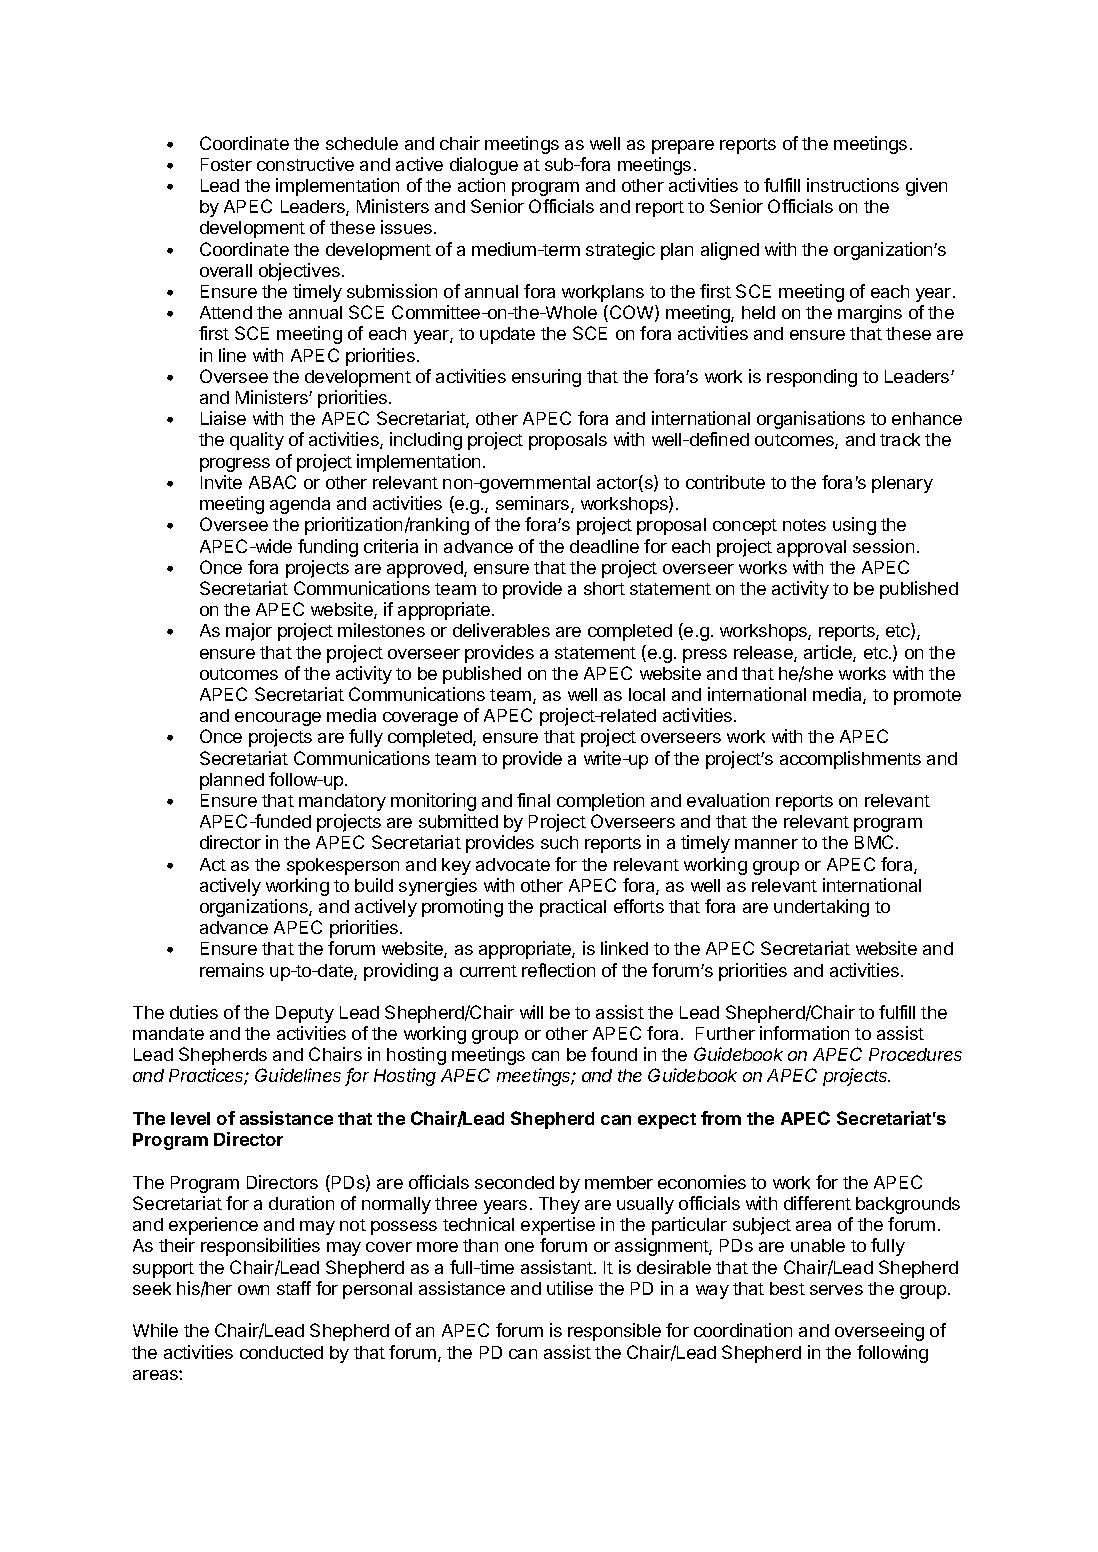 The width and height of the image is (1098, 1552). I want to click on final, so click(533, 800).
